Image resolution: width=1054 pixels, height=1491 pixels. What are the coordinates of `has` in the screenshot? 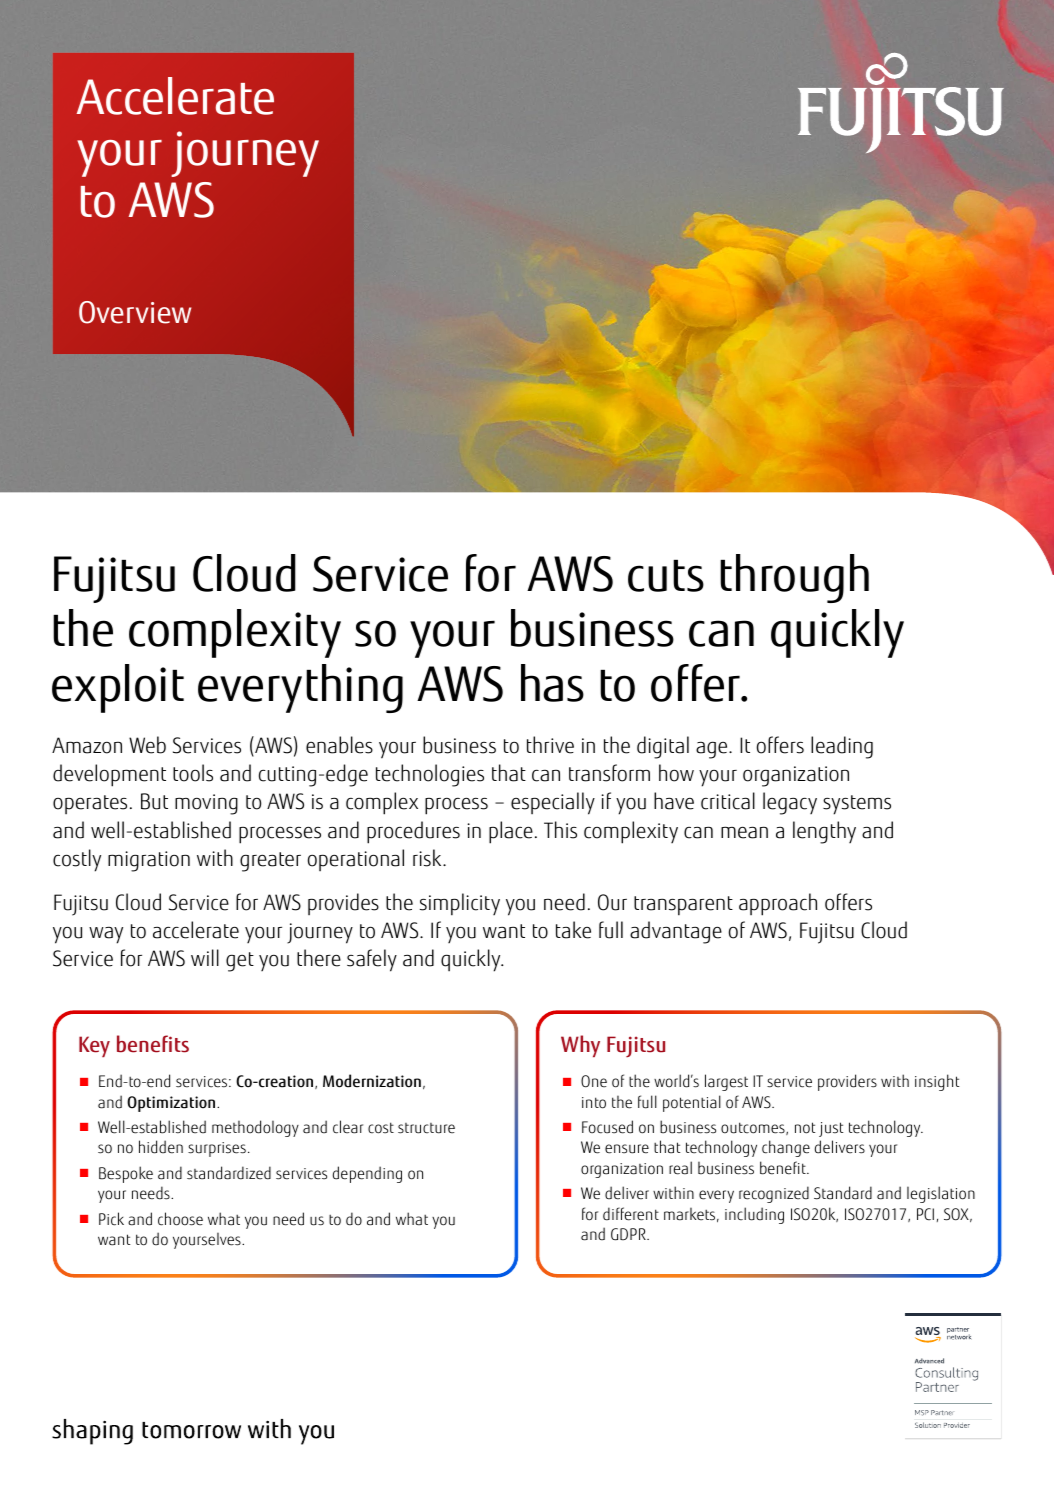 It's located at (552, 683).
